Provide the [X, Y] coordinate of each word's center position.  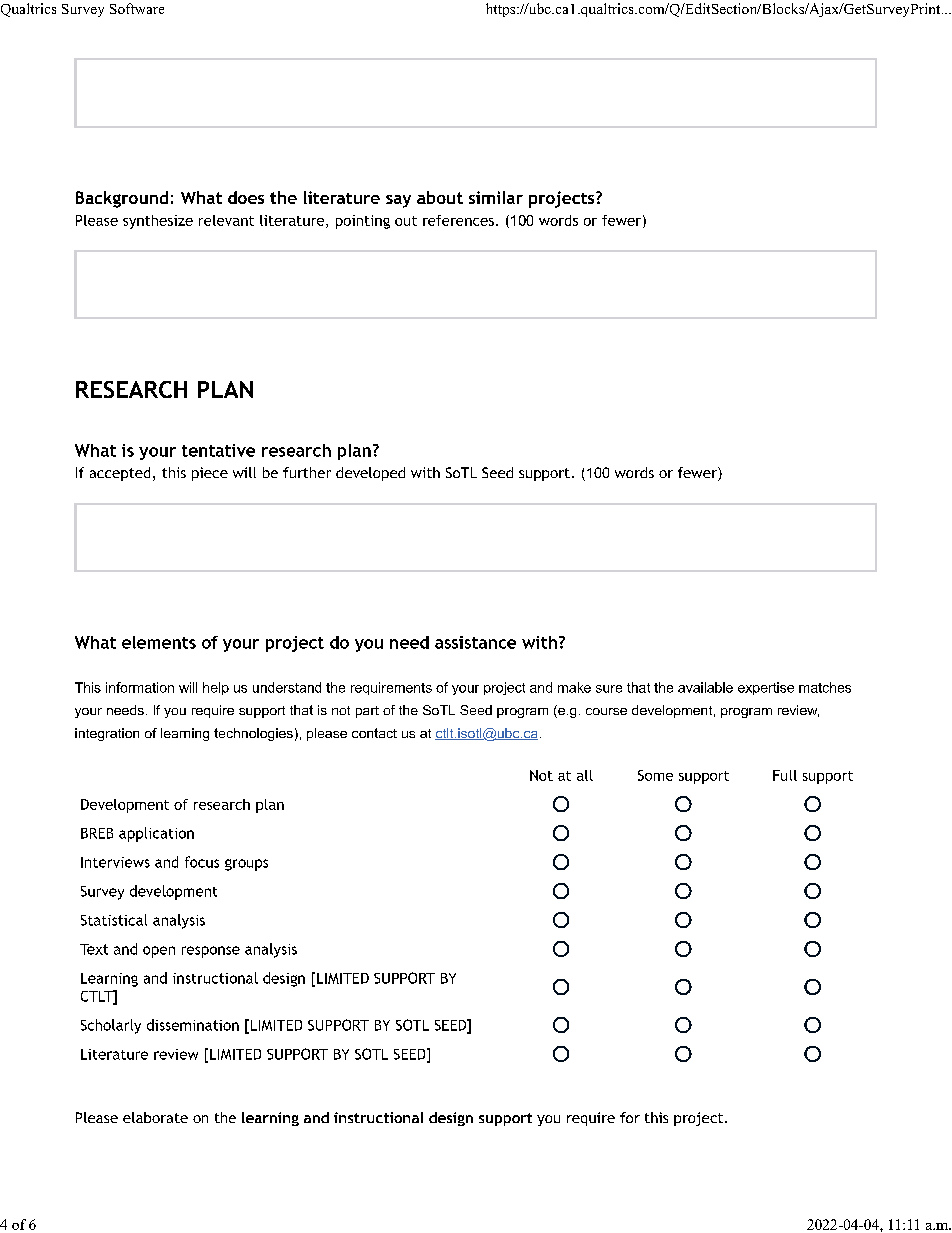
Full [785, 775]
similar [496, 197]
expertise [766, 688]
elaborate [155, 1117]
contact [374, 733]
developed [370, 474]
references [458, 220]
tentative [218, 450]
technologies [253, 734]
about [440, 197]
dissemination [193, 1025]
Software [137, 8]
